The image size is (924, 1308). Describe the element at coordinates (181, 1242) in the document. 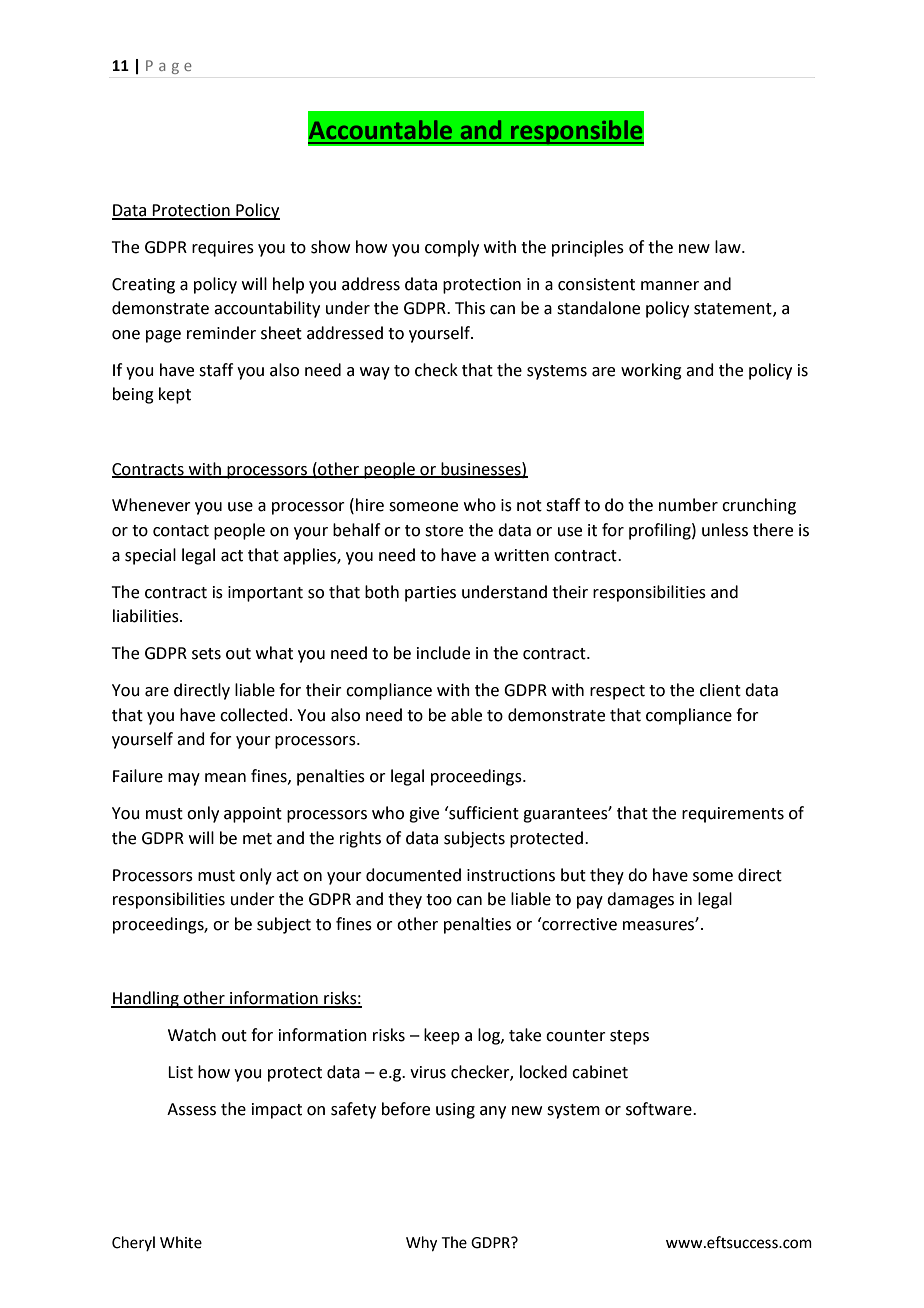

I see `White` at that location.
